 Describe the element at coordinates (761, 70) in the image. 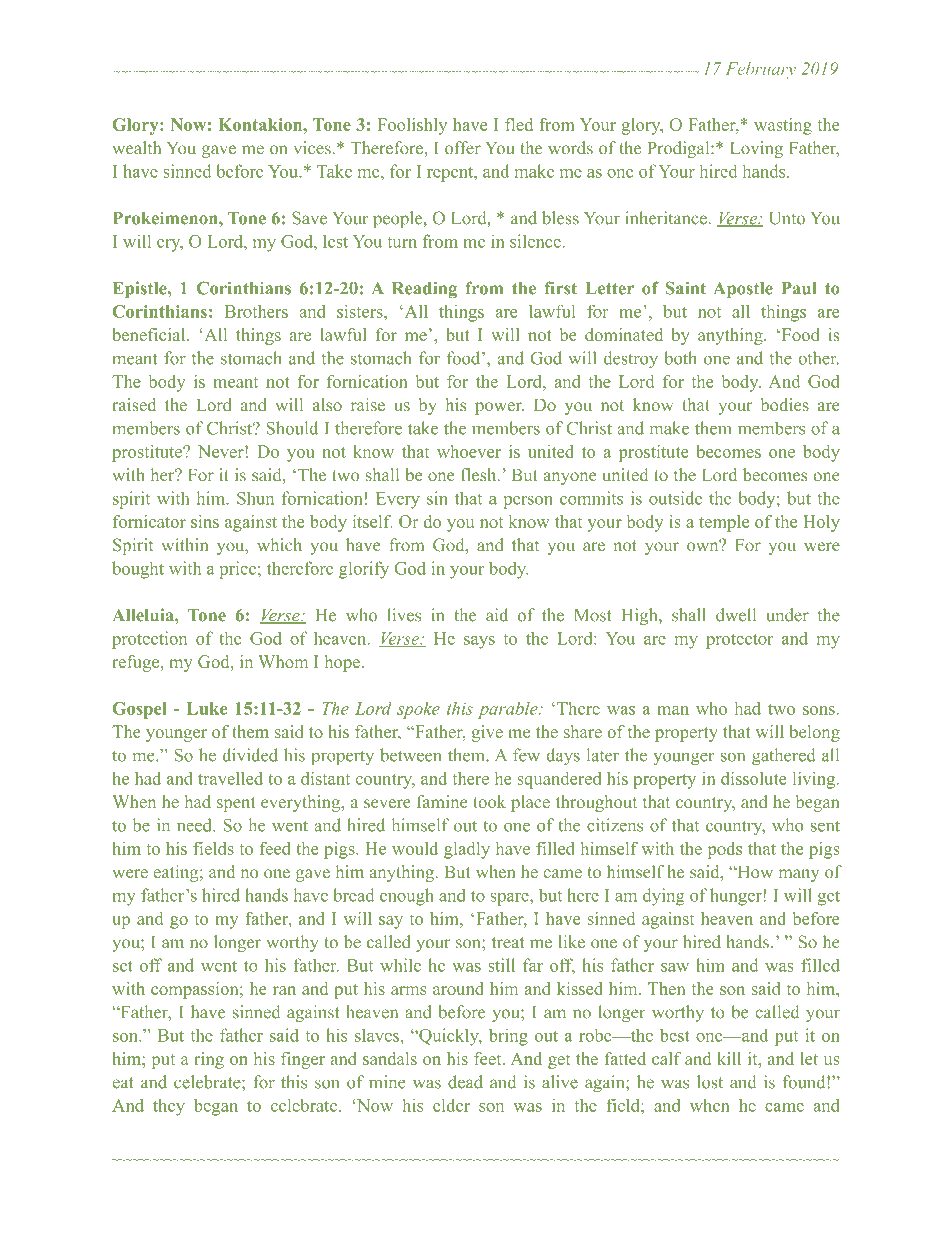

I see `February` at that location.
